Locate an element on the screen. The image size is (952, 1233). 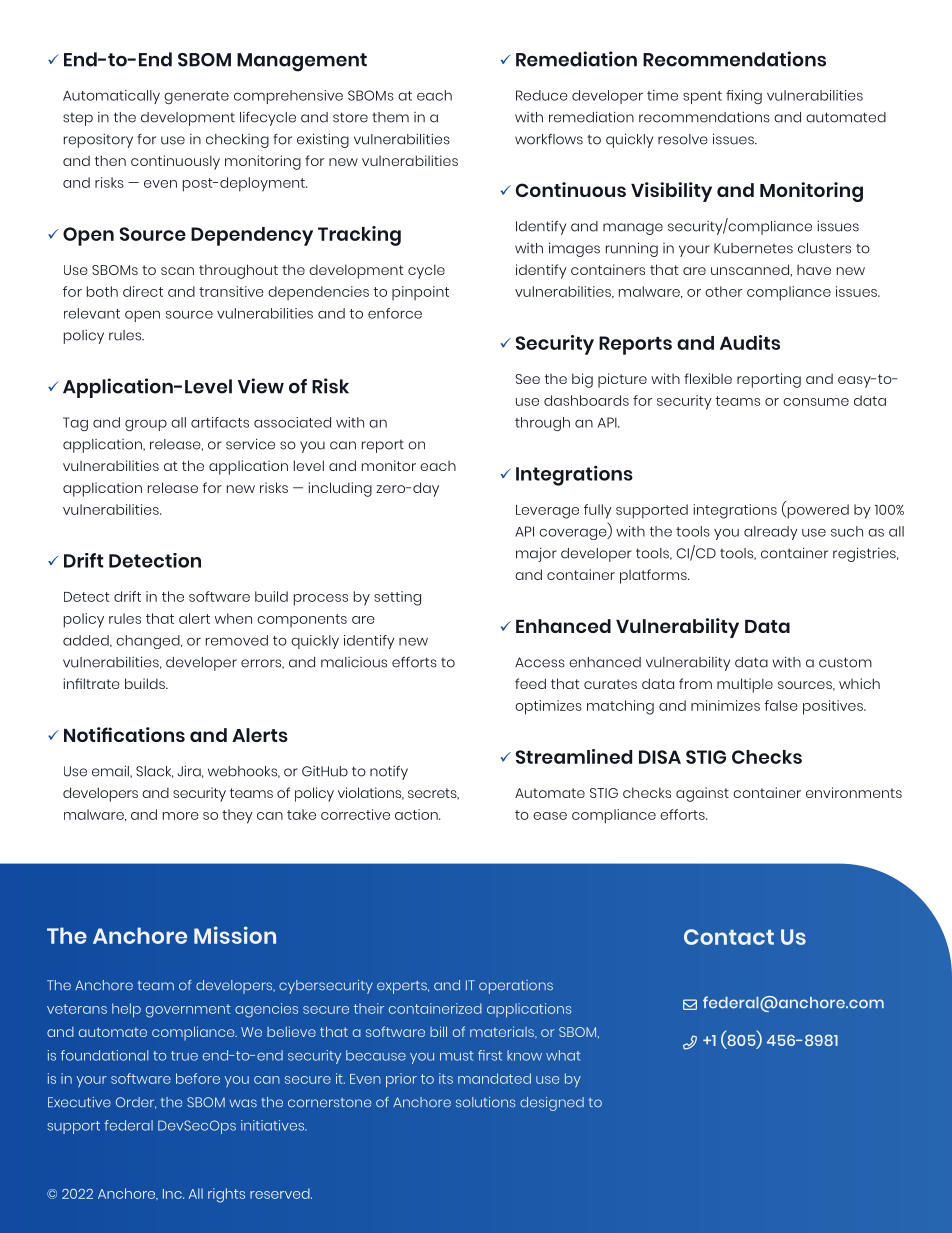
operations is located at coordinates (516, 987).
